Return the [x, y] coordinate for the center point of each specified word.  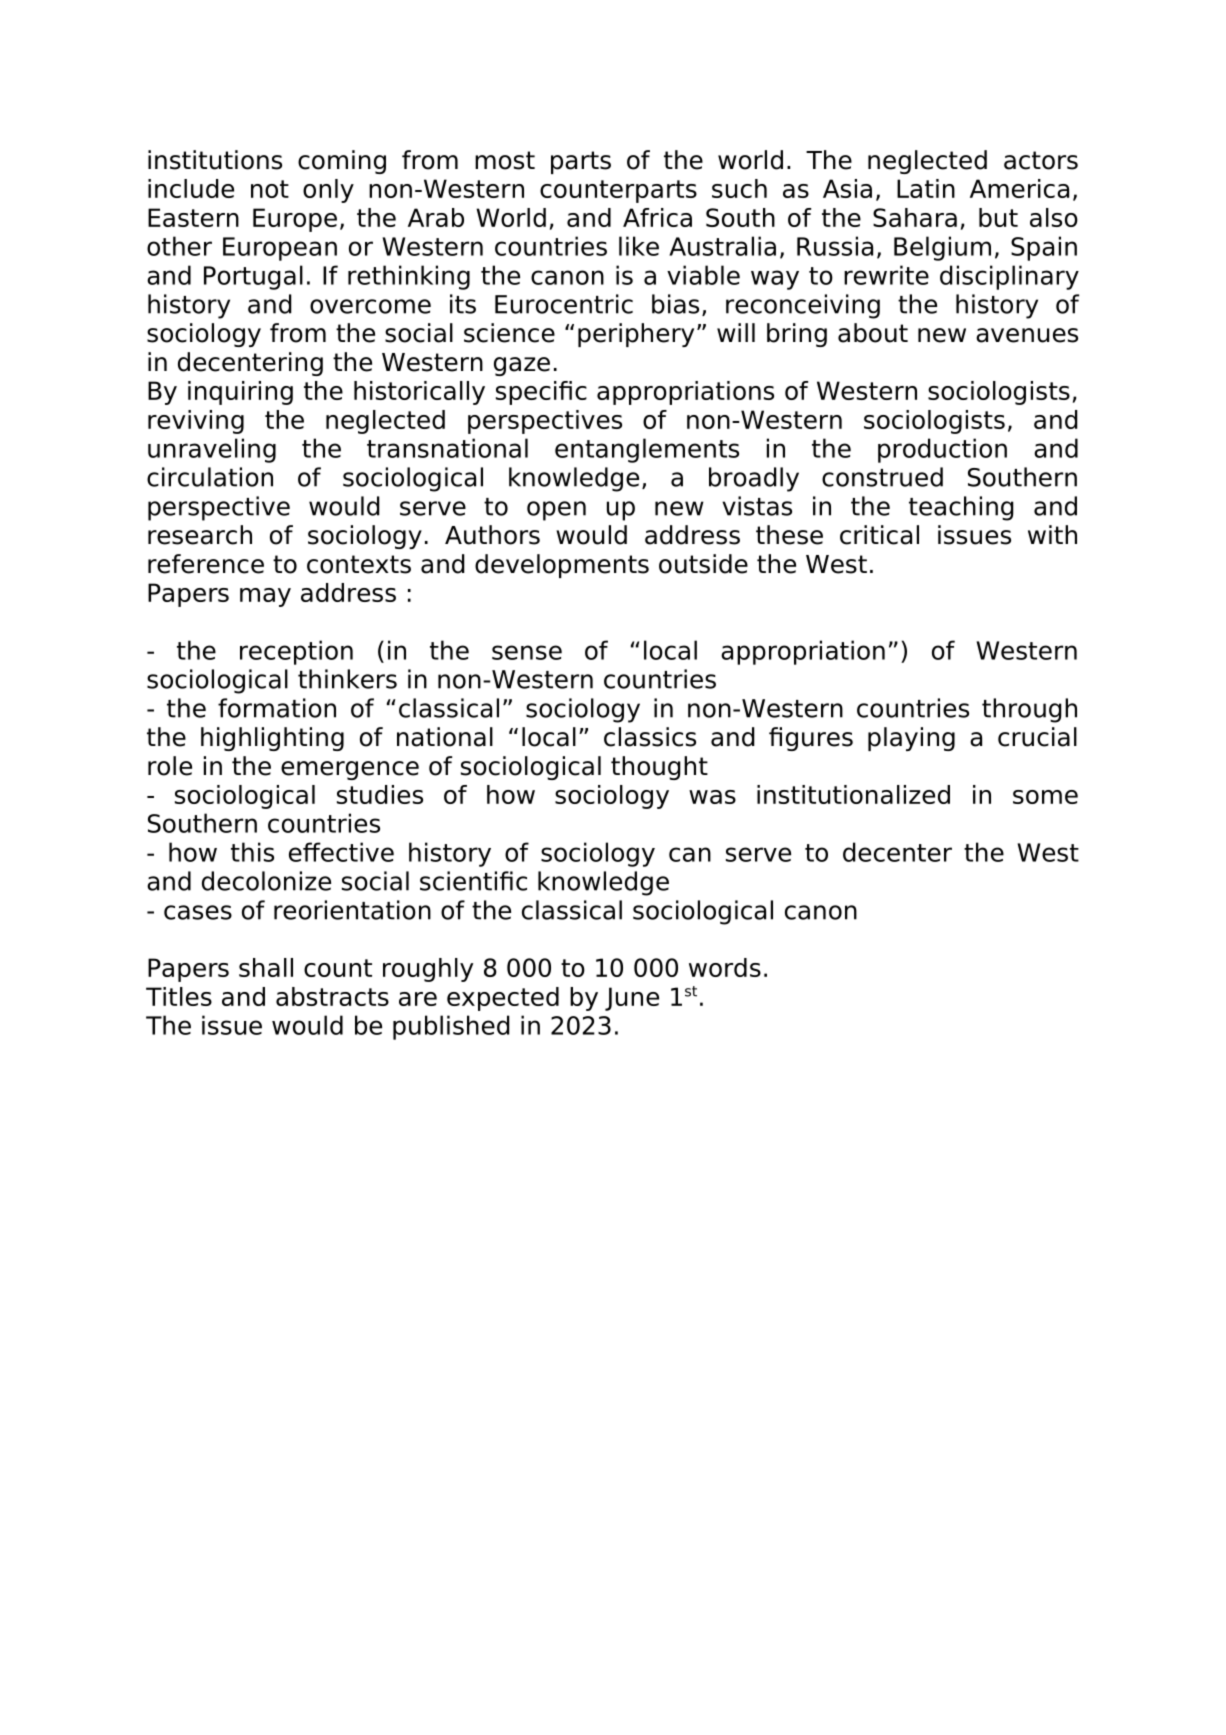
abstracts [332, 996]
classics [650, 737]
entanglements [647, 450]
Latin [926, 188]
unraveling [212, 450]
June [632, 999]
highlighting [272, 739]
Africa [657, 217]
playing [911, 739]
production [942, 450]
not [270, 189]
